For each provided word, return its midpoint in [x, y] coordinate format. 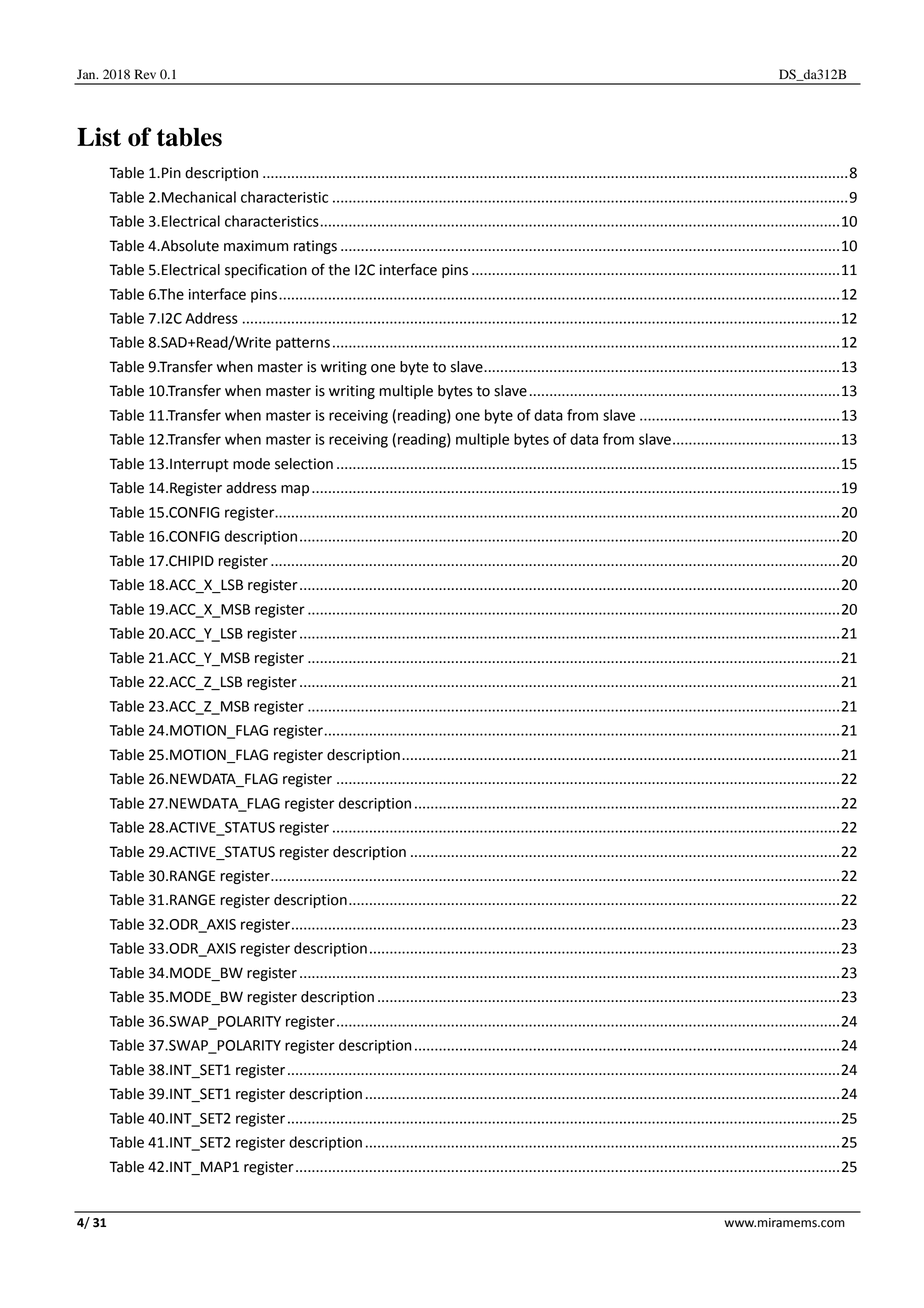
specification [266, 270]
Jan [87, 74]
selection [304, 464]
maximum [256, 246]
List [99, 137]
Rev [145, 74]
